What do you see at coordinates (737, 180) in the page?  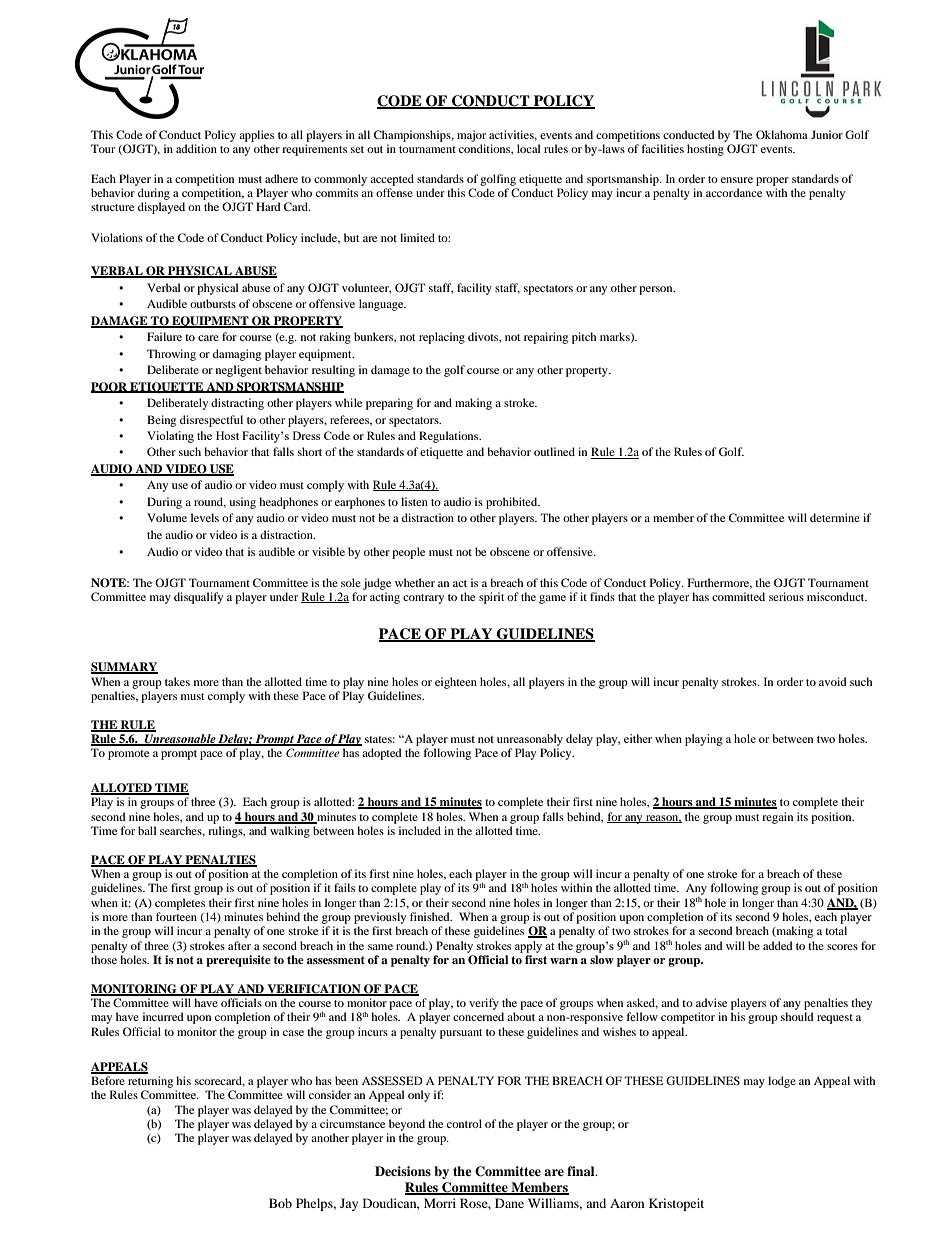 I see `ensure` at bounding box center [737, 180].
